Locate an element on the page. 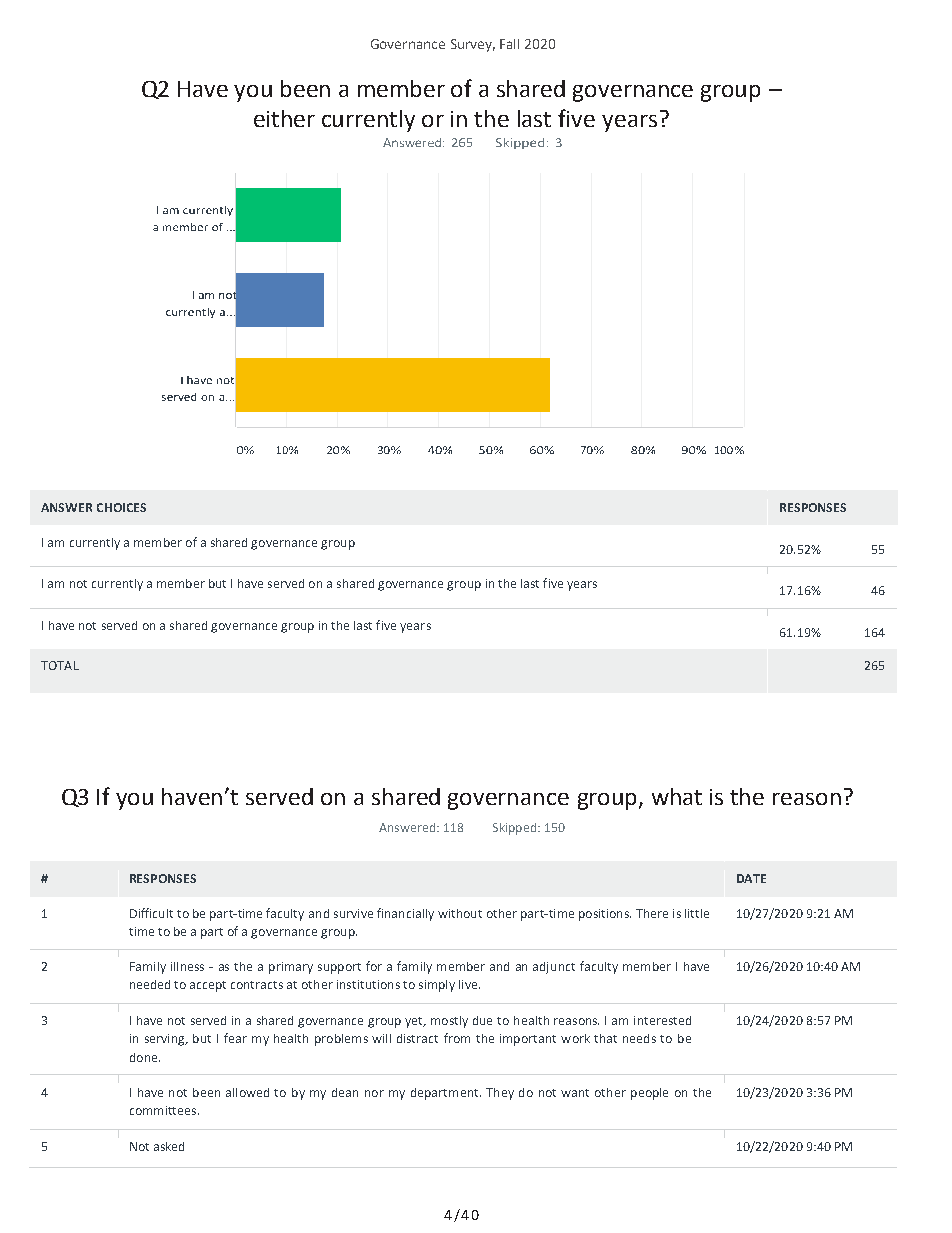 The width and height of the page is (952, 1233). CHOICES is located at coordinates (121, 507).
